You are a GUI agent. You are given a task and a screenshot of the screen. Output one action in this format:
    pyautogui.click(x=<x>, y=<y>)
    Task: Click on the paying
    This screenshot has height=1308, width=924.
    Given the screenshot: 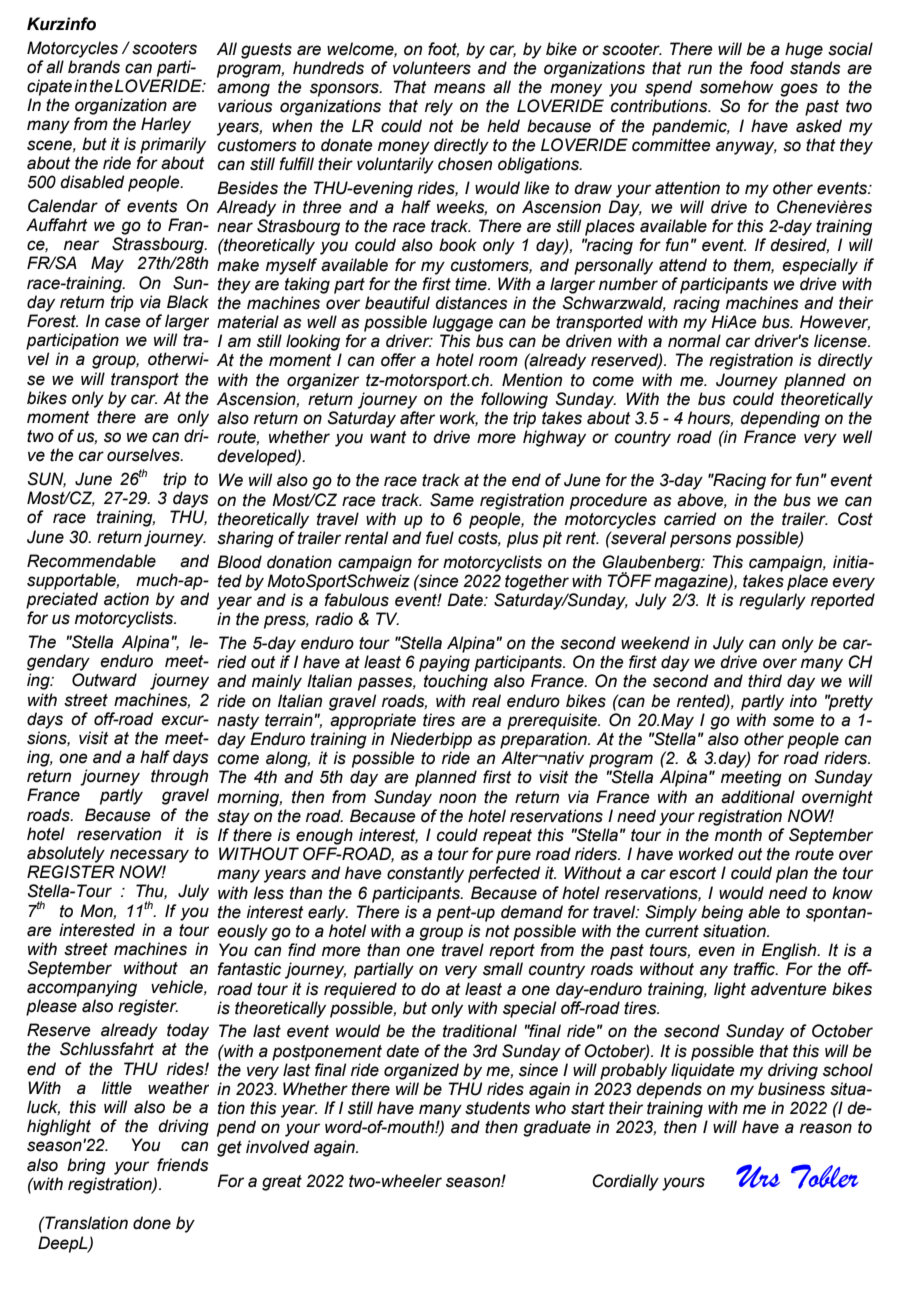 What is the action you would take?
    pyautogui.click(x=444, y=663)
